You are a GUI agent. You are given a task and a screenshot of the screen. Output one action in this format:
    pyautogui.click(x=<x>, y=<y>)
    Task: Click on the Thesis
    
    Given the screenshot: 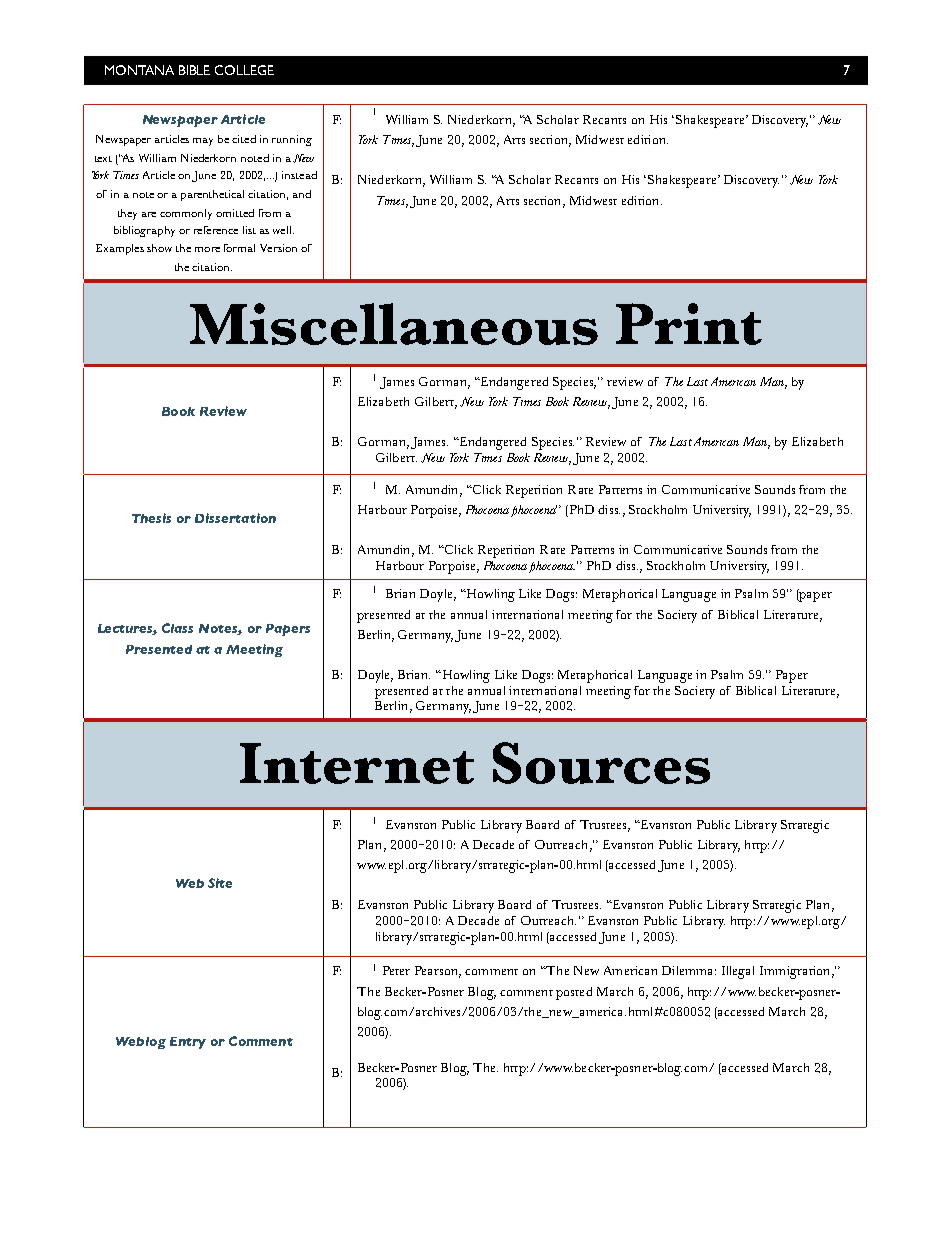 What is the action you would take?
    pyautogui.click(x=151, y=518)
